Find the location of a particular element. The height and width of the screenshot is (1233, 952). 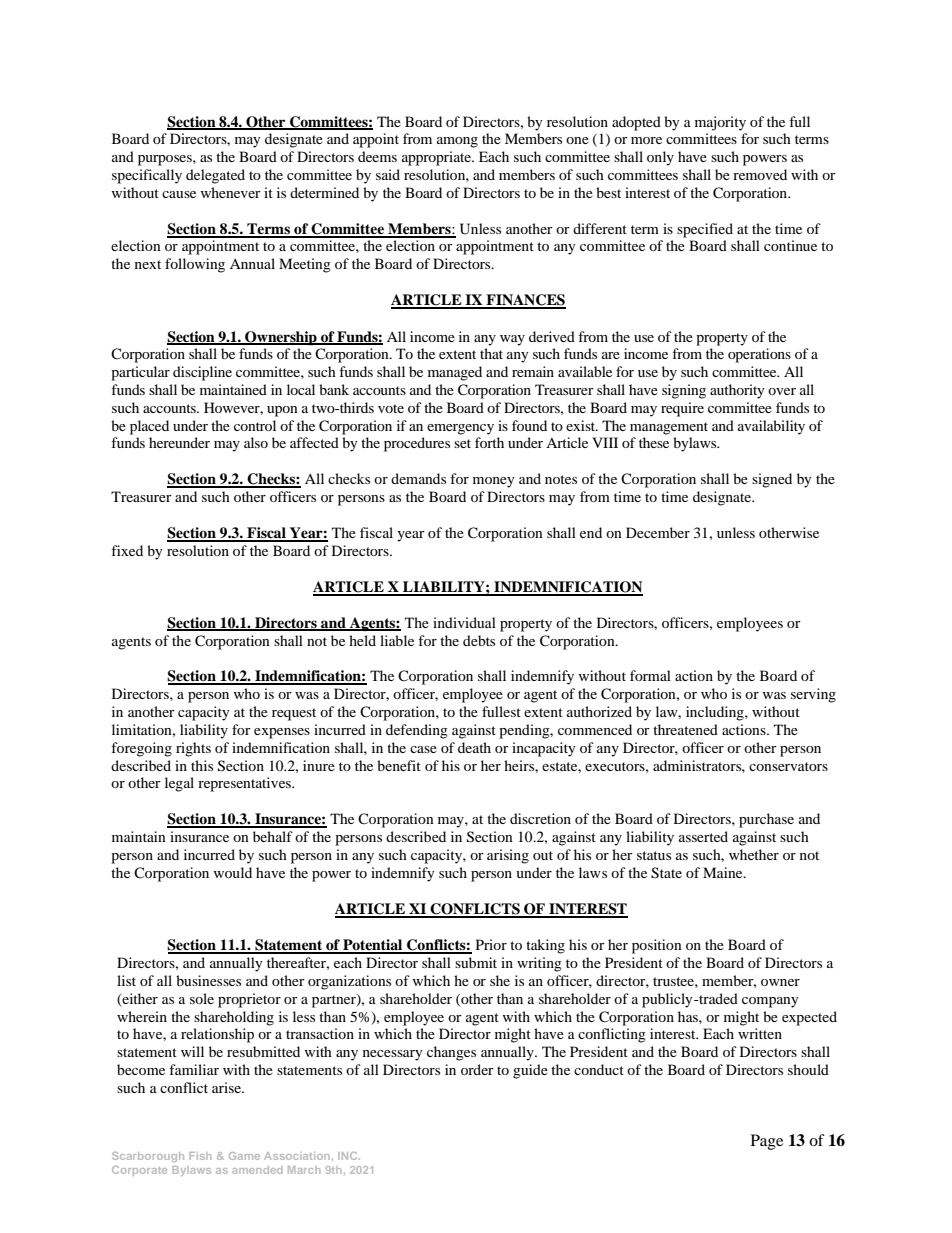

purchase is located at coordinates (766, 820).
